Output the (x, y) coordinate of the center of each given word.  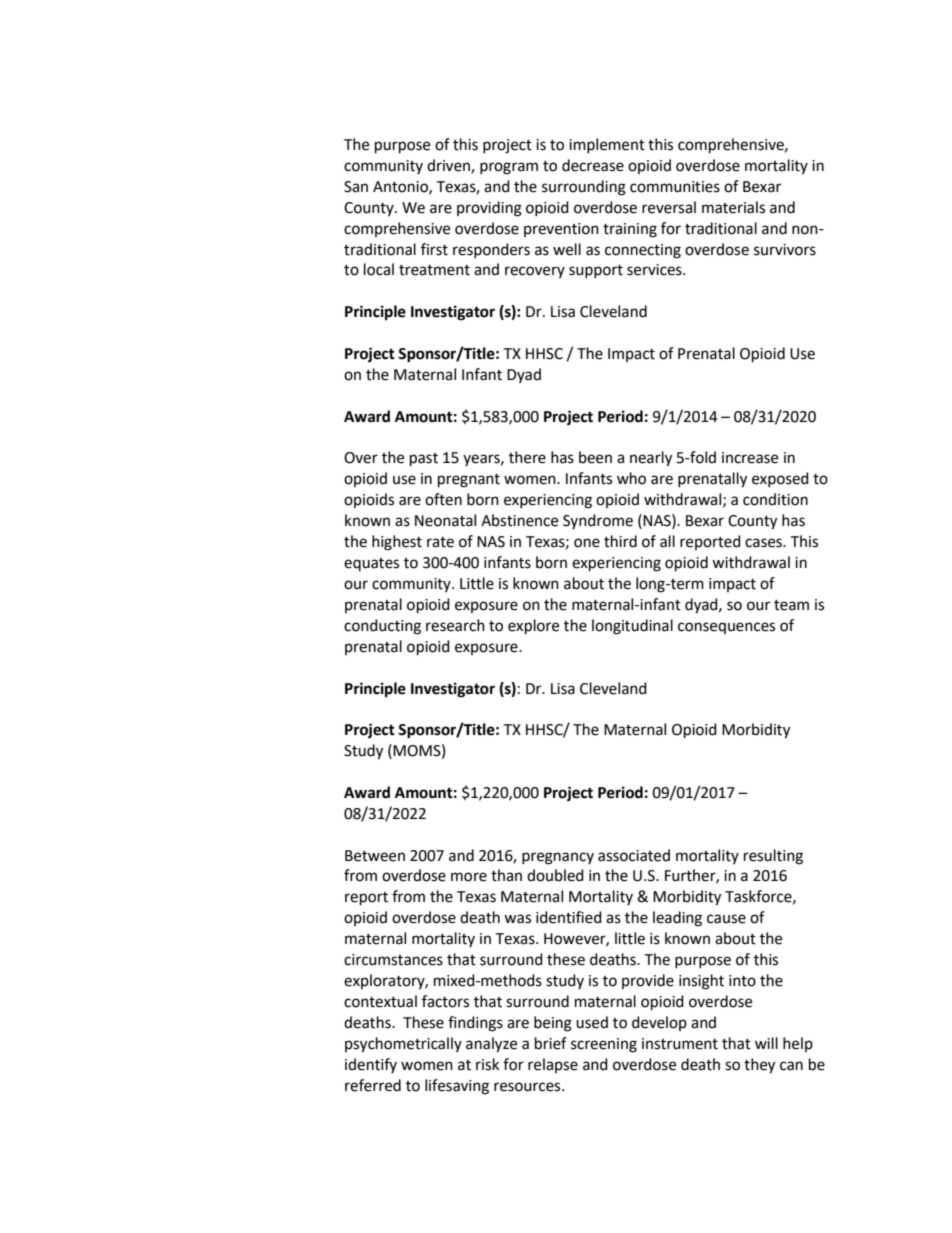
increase (750, 458)
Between (375, 856)
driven (449, 166)
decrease (593, 165)
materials (733, 207)
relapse (553, 1065)
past (424, 460)
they (759, 1066)
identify (371, 1065)
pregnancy (558, 858)
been (595, 457)
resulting (773, 857)
